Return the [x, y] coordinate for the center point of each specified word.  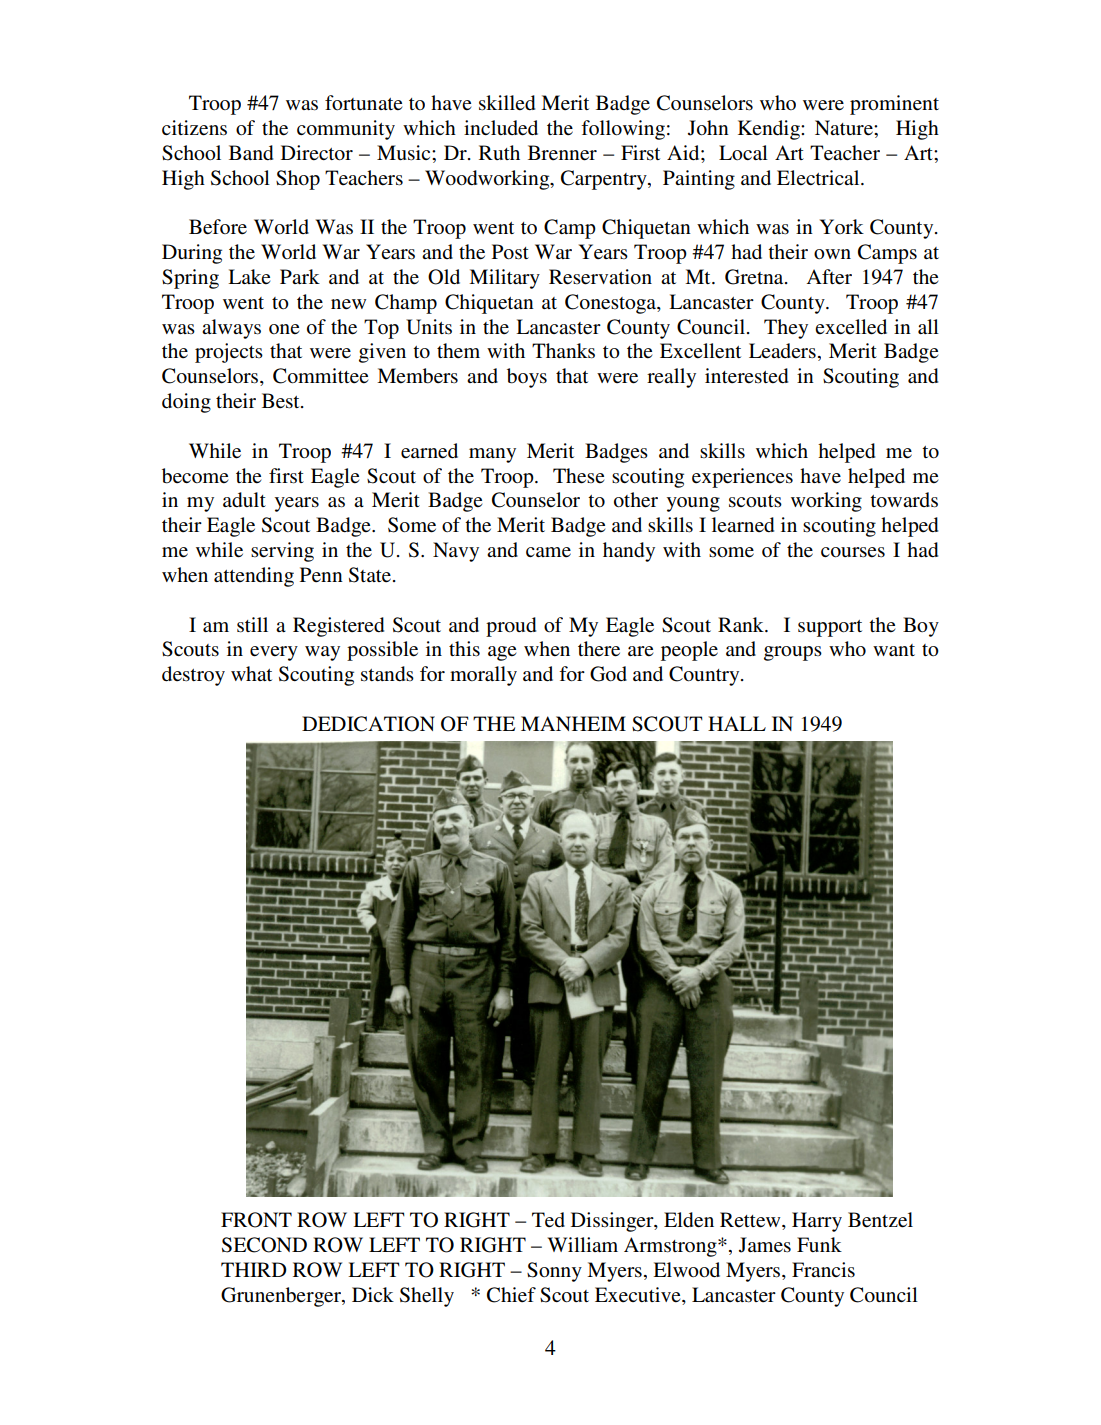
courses [853, 552]
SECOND [264, 1245]
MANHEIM [573, 723]
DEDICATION [368, 724]
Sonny [554, 1272]
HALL [737, 723]
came [548, 552]
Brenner [562, 153]
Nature [845, 127]
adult [244, 500]
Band [251, 153]
